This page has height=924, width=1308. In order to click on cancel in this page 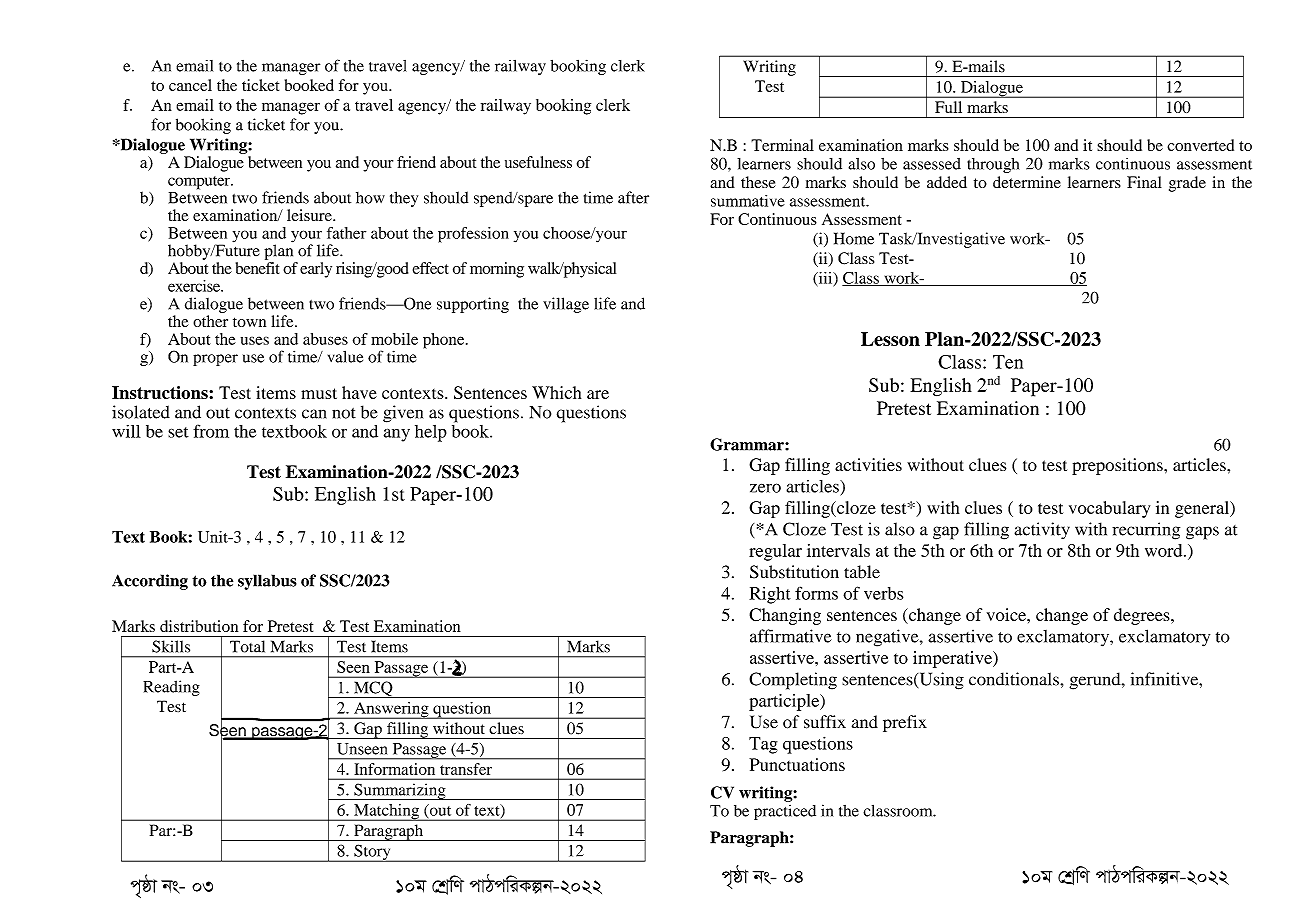, I will do `click(190, 85)`.
